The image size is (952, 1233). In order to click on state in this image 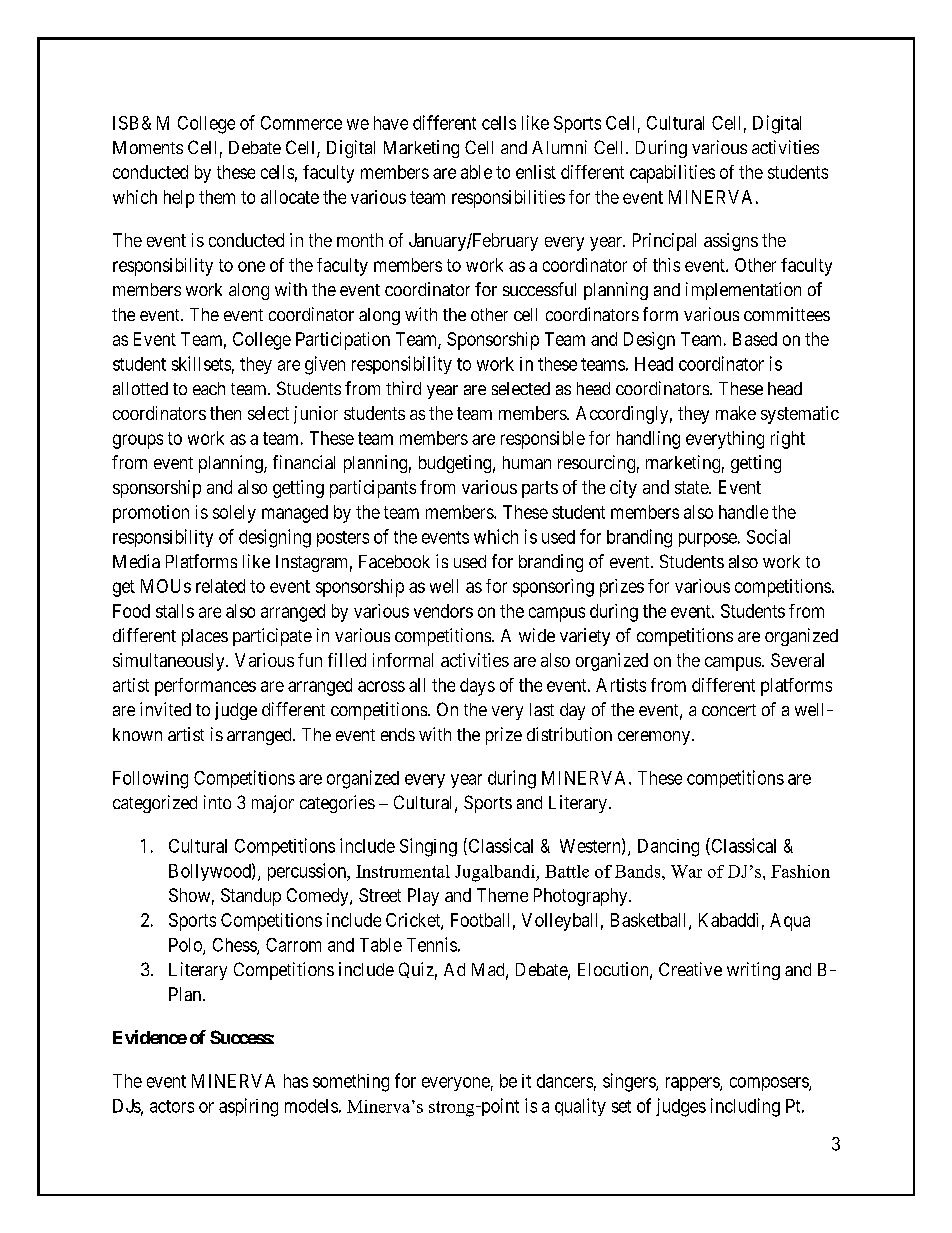, I will do `click(692, 487)`.
